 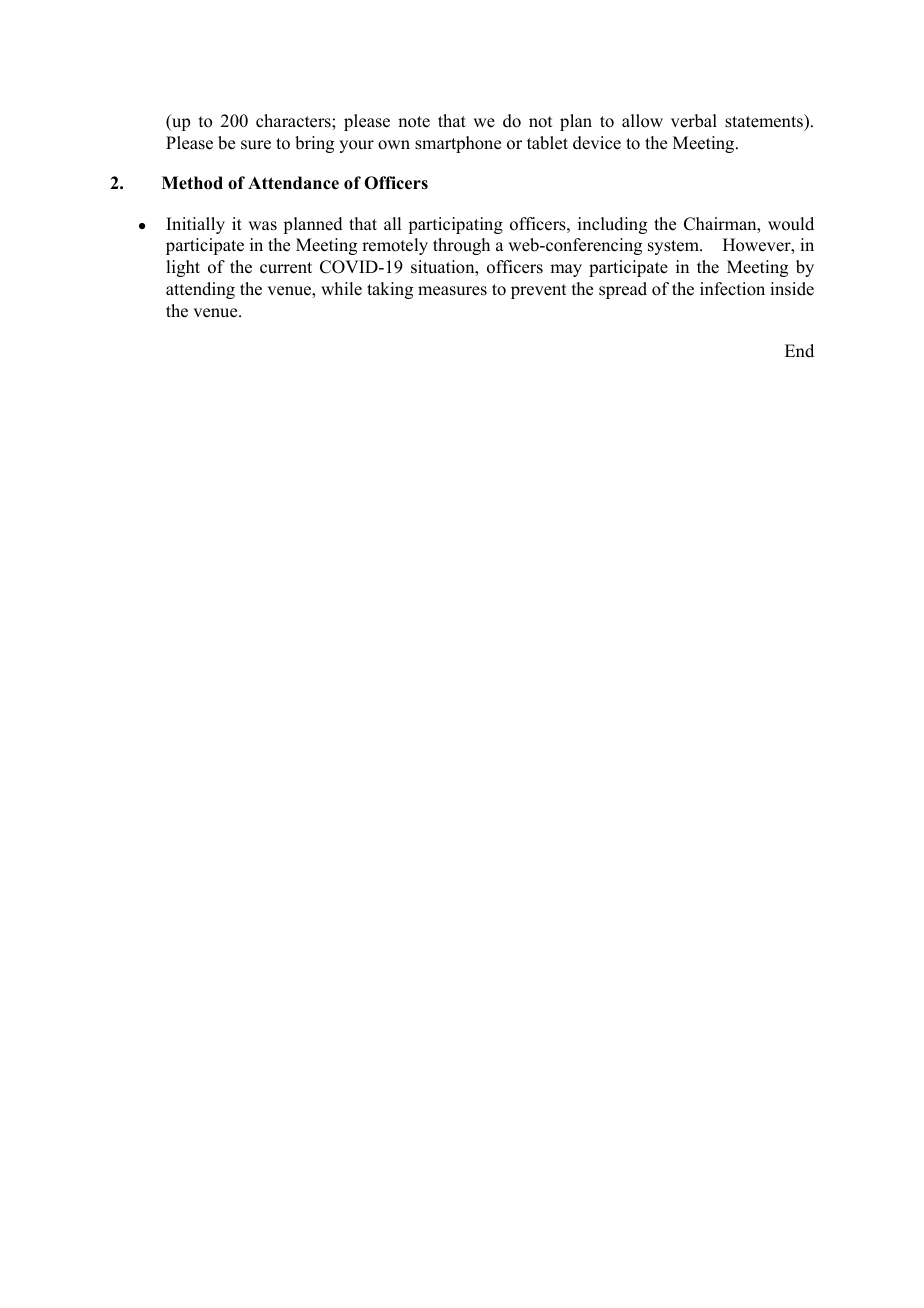 What do you see at coordinates (200, 290) in the image?
I see `attending` at bounding box center [200, 290].
